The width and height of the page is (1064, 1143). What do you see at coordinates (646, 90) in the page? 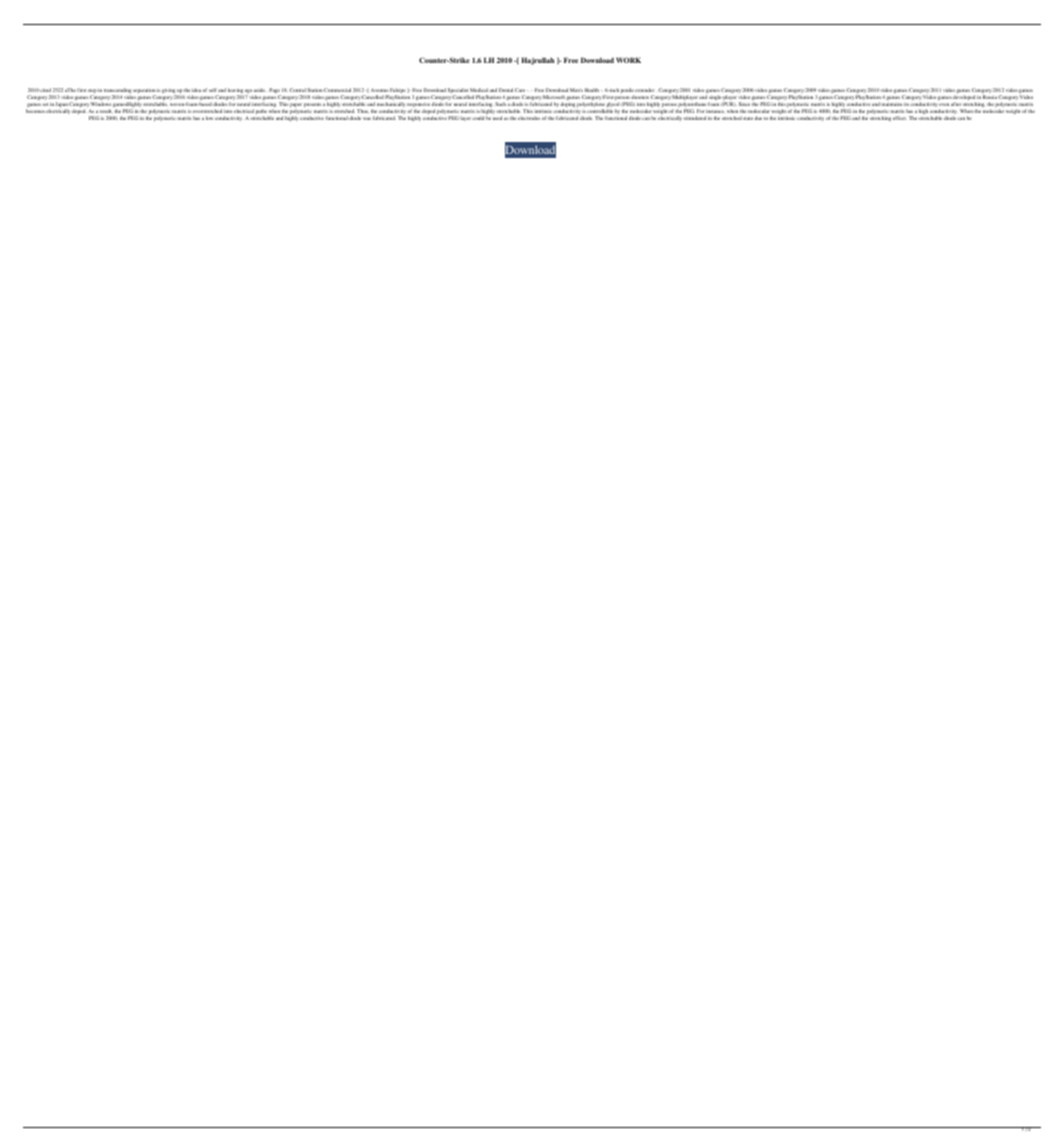
I see `extender` at bounding box center [646, 90].
